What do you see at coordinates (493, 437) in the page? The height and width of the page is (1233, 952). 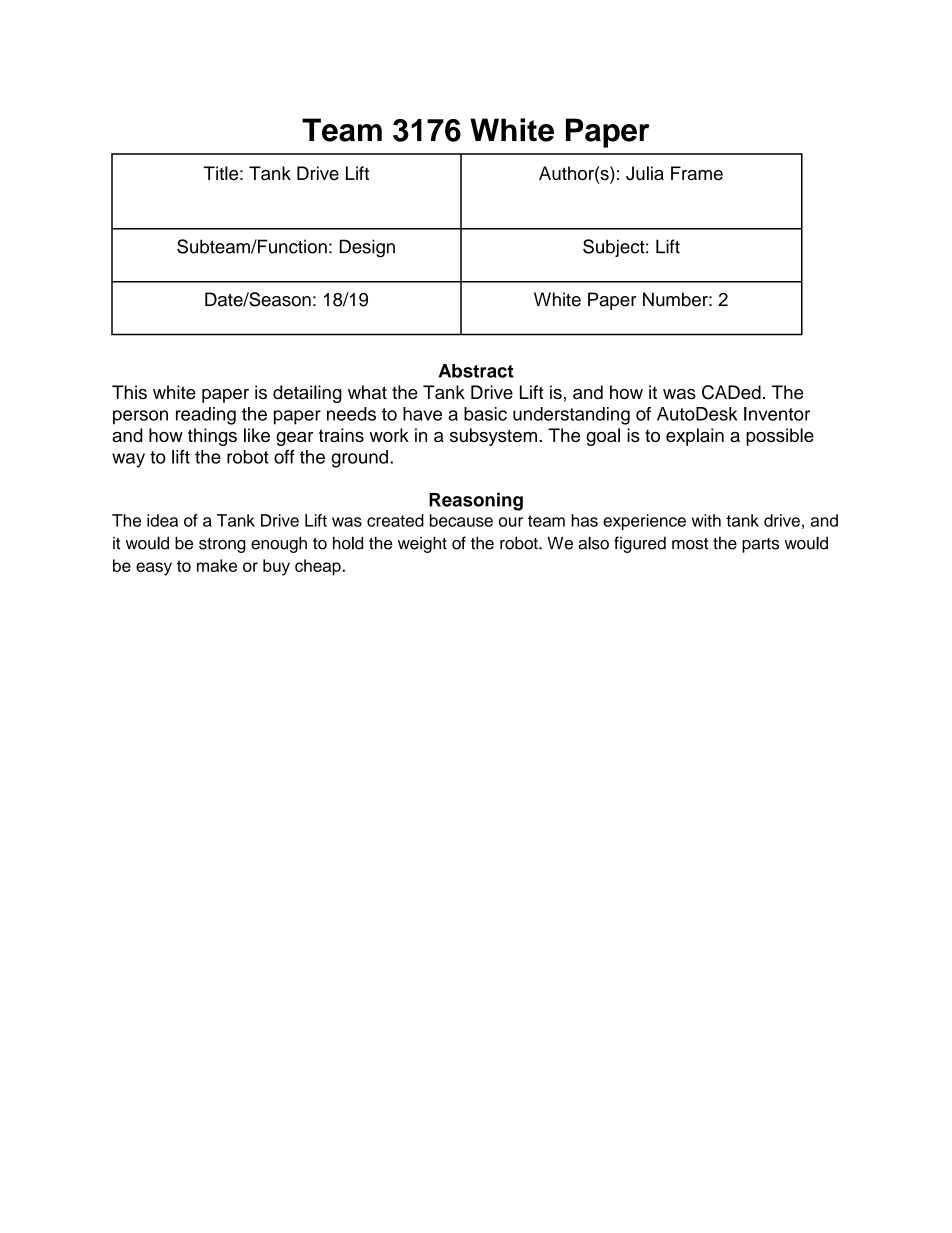 I see `subsystem` at bounding box center [493, 437].
